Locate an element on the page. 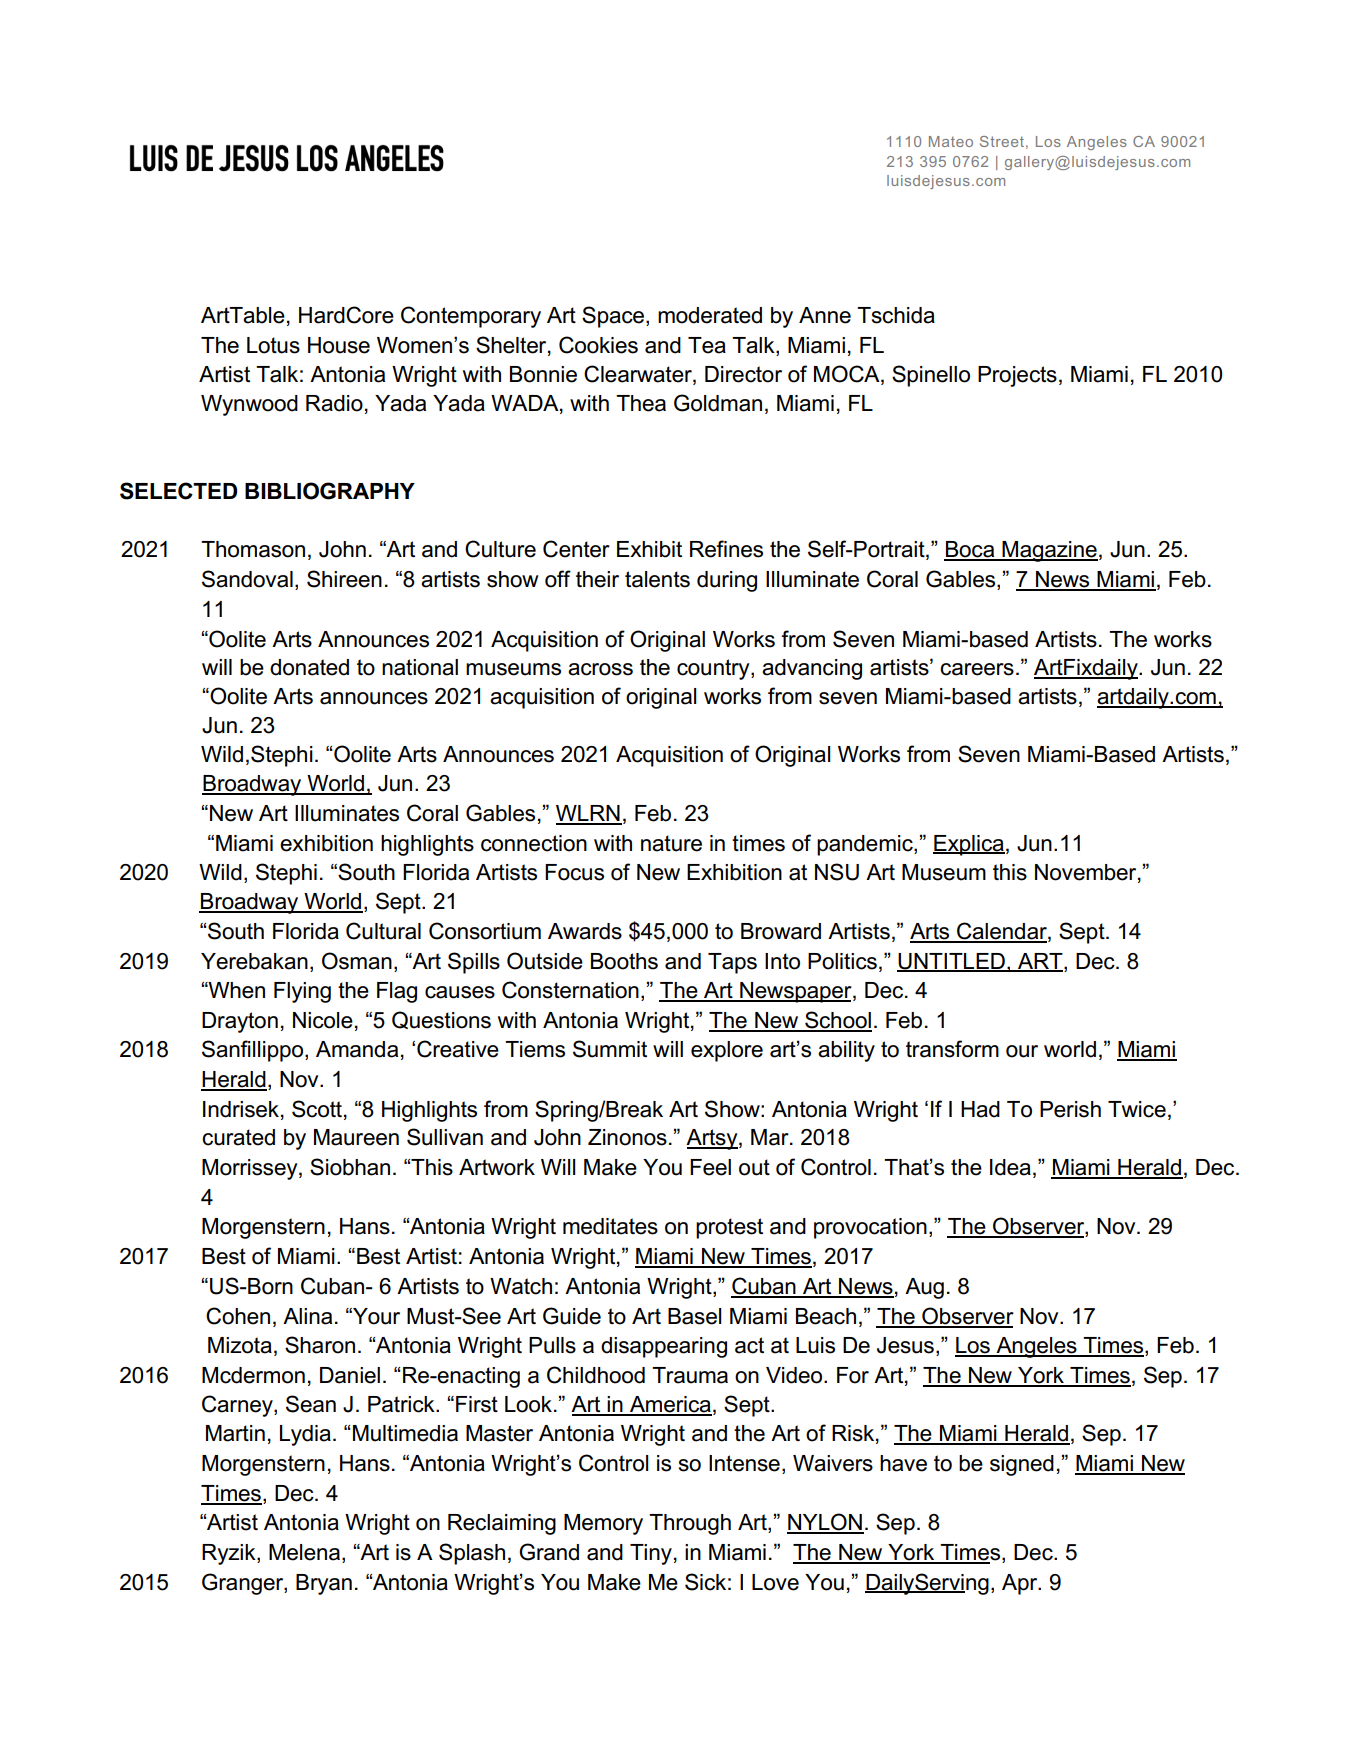 The height and width of the page is (1762, 1361). Apr is located at coordinates (1021, 1584).
